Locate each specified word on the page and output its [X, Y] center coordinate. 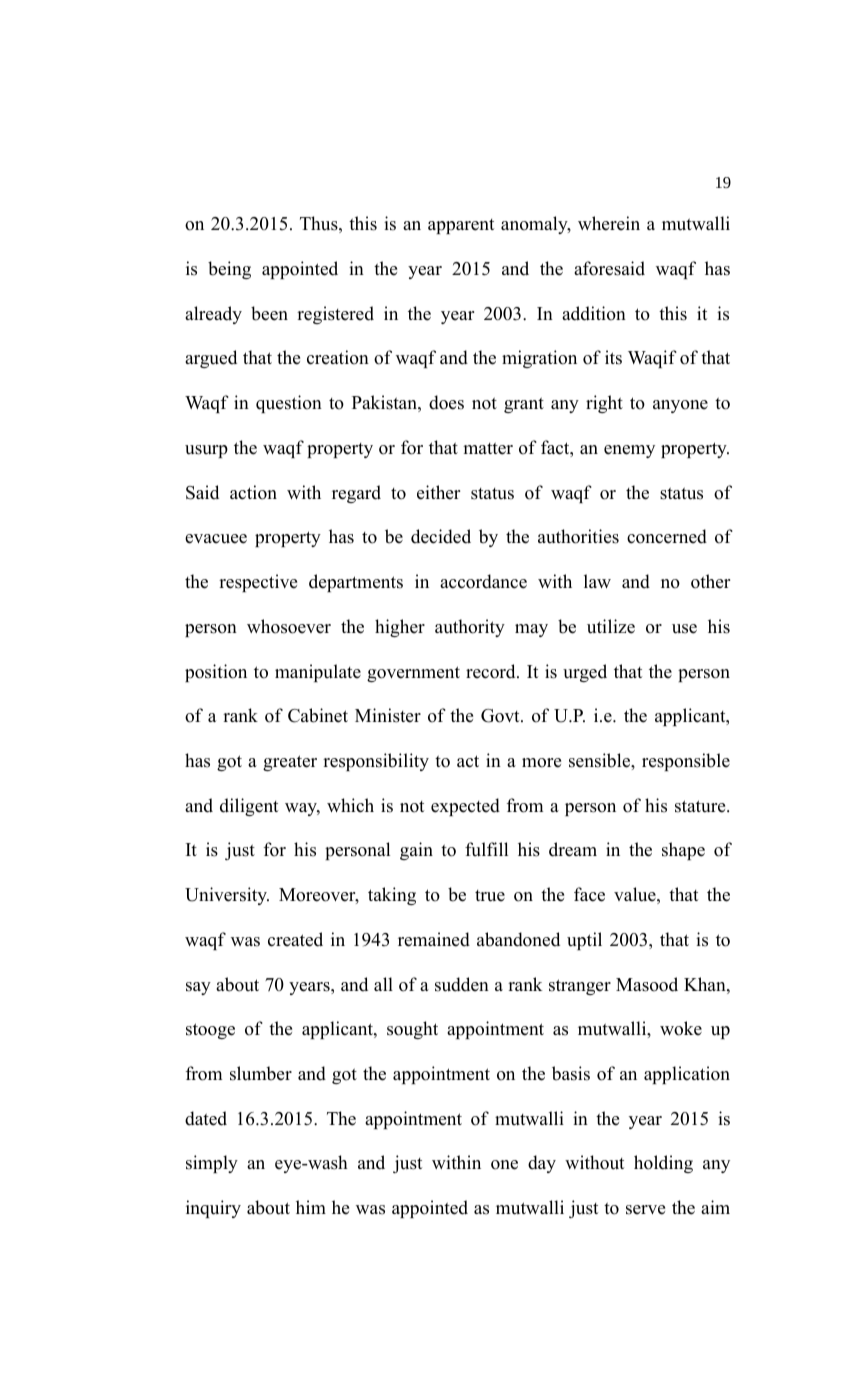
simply [212, 1164]
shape [683, 851]
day [542, 1164]
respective [258, 583]
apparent [461, 226]
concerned [667, 536]
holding [663, 1164]
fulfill [486, 849]
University [227, 896]
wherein [609, 223]
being [229, 270]
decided [441, 536]
